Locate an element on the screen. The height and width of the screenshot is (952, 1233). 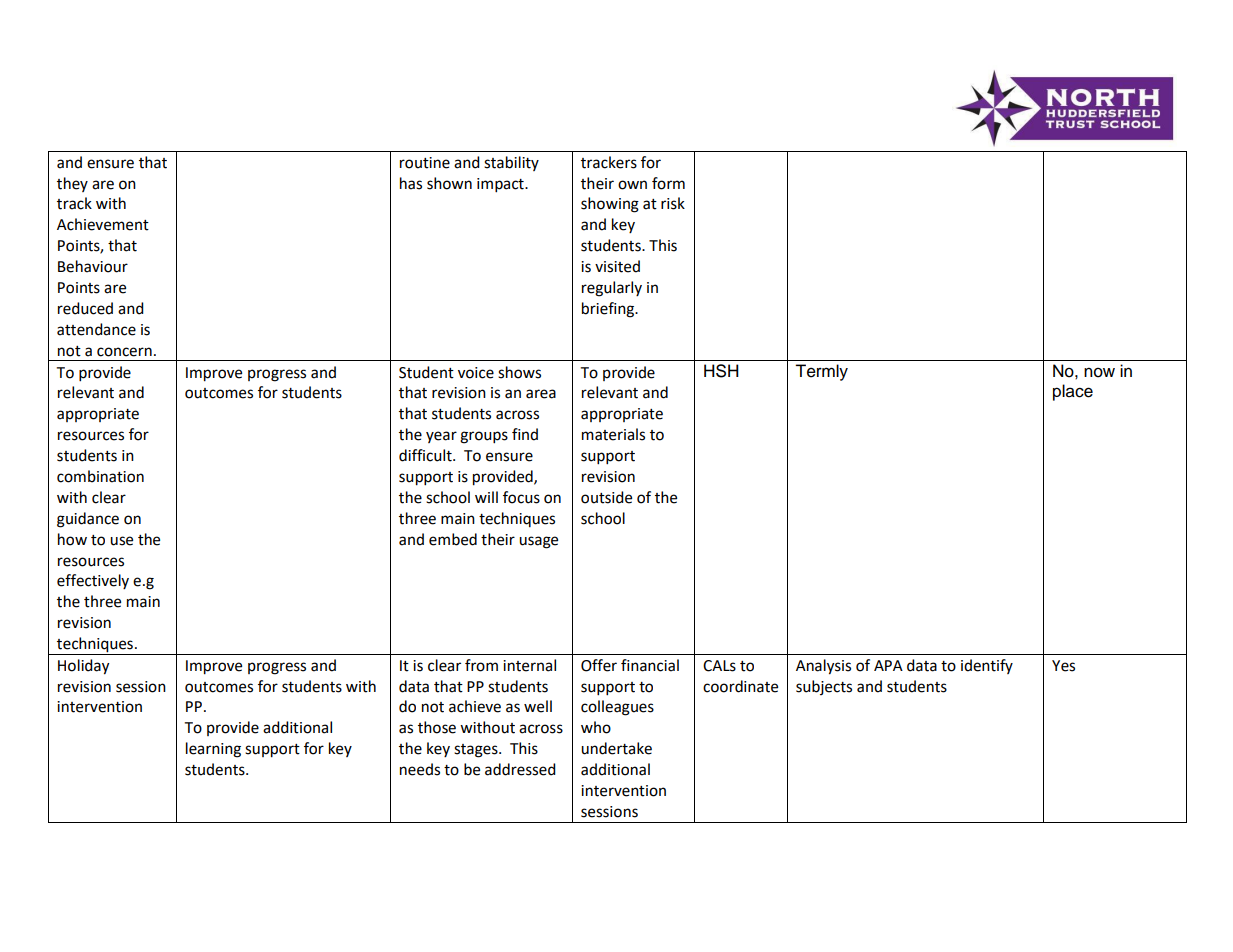
undertake is located at coordinates (616, 748).
